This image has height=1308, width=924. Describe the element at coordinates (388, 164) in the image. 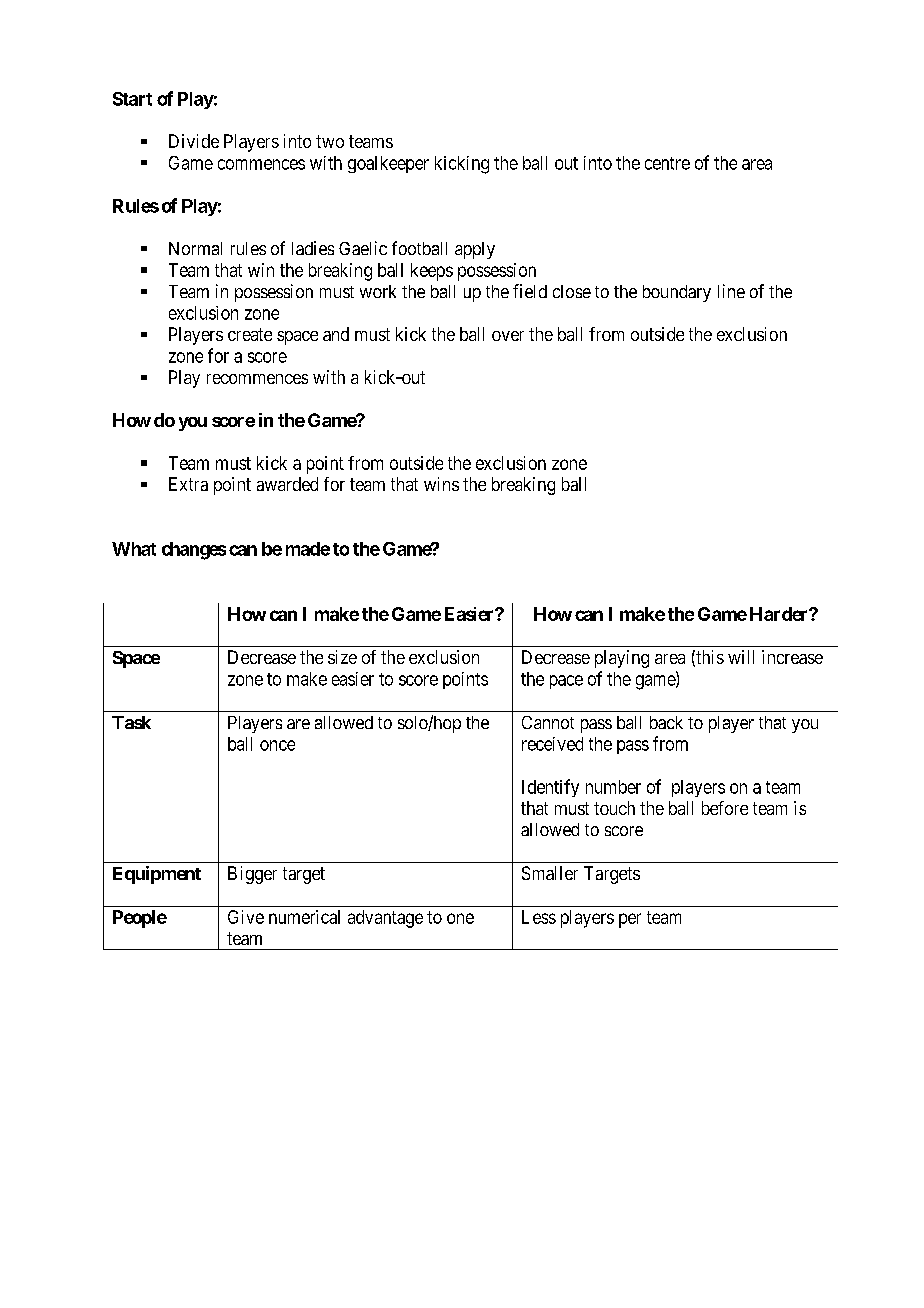

I see `goalkeeper` at that location.
